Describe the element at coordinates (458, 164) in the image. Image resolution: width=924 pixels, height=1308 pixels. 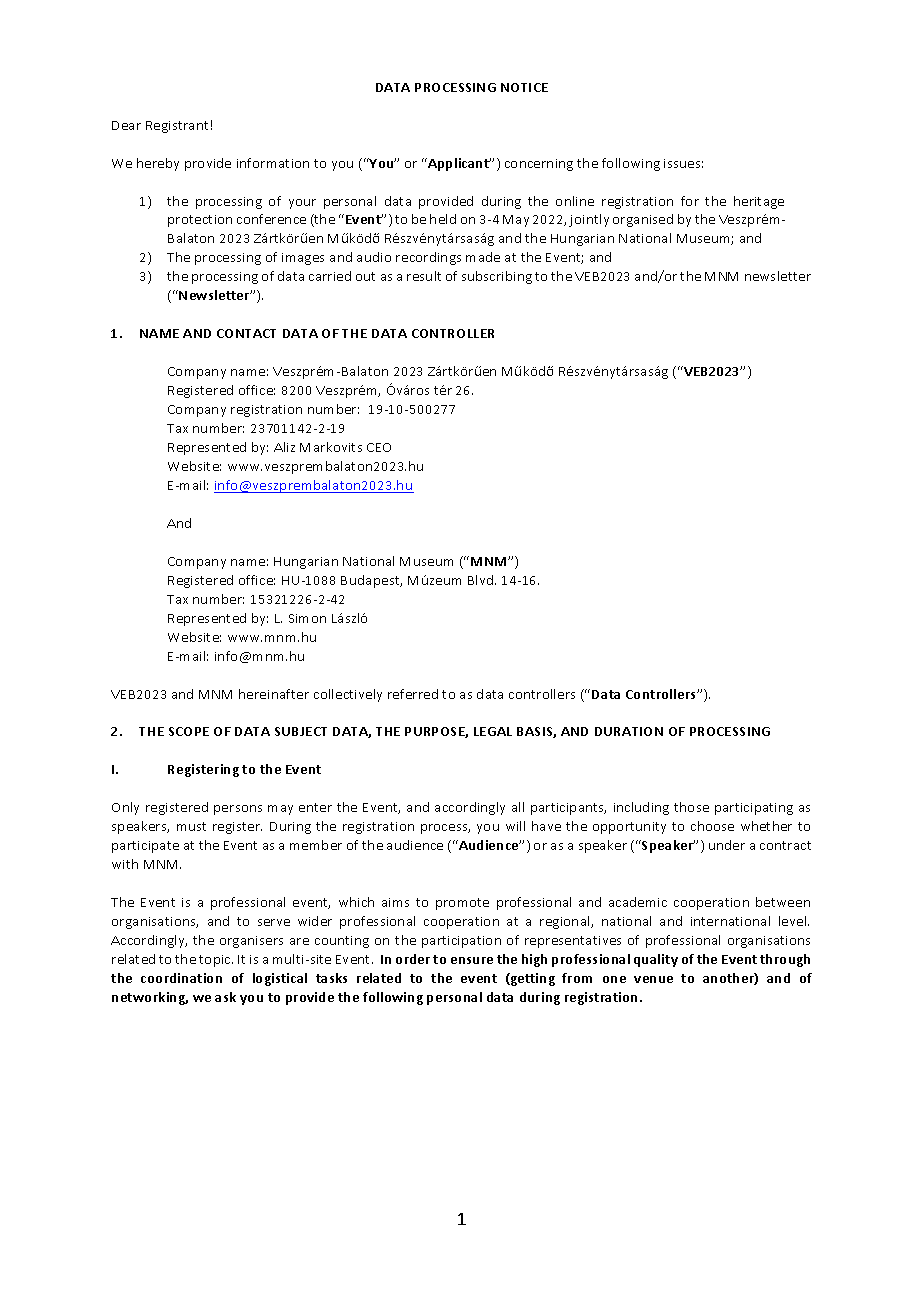
I see `Applicant` at that location.
